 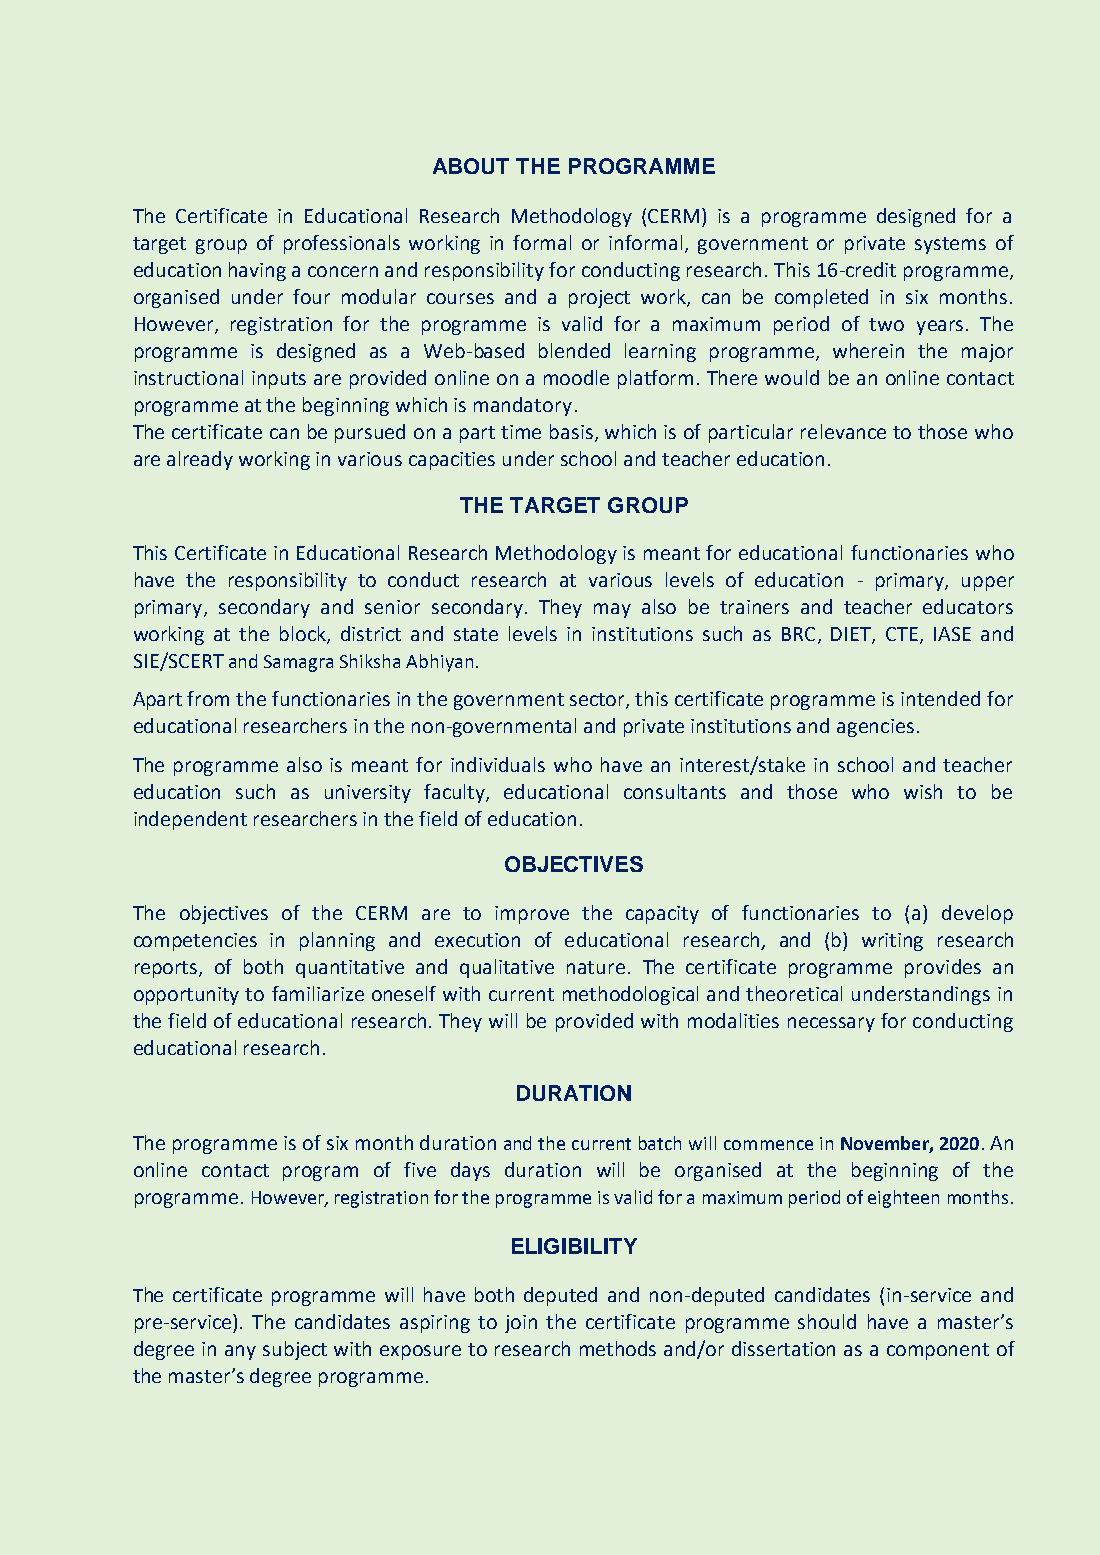 What do you see at coordinates (208, 698) in the image?
I see `from` at bounding box center [208, 698].
